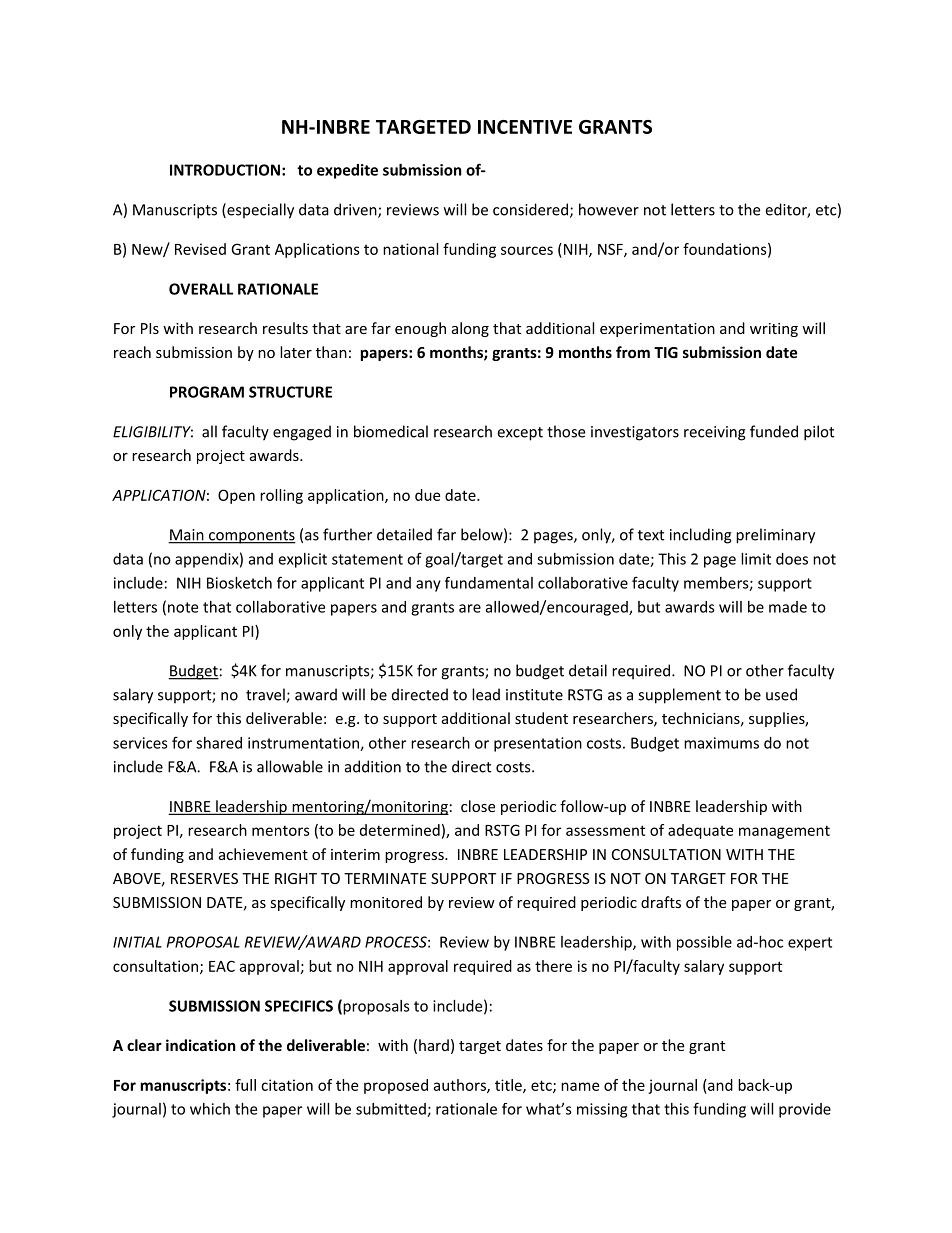  I want to click on INCENTIVE, so click(525, 127).
